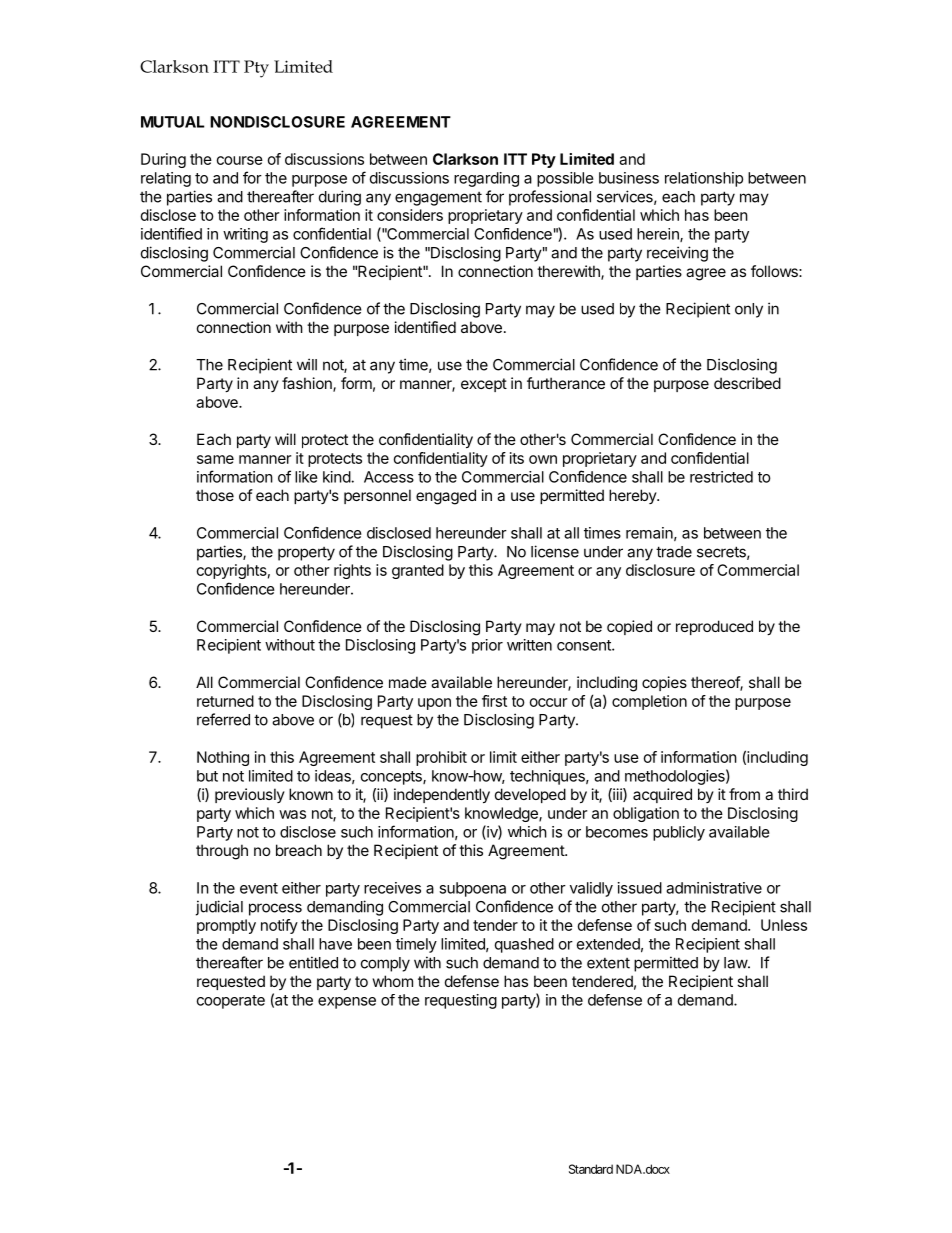  I want to click on described, so click(747, 383).
